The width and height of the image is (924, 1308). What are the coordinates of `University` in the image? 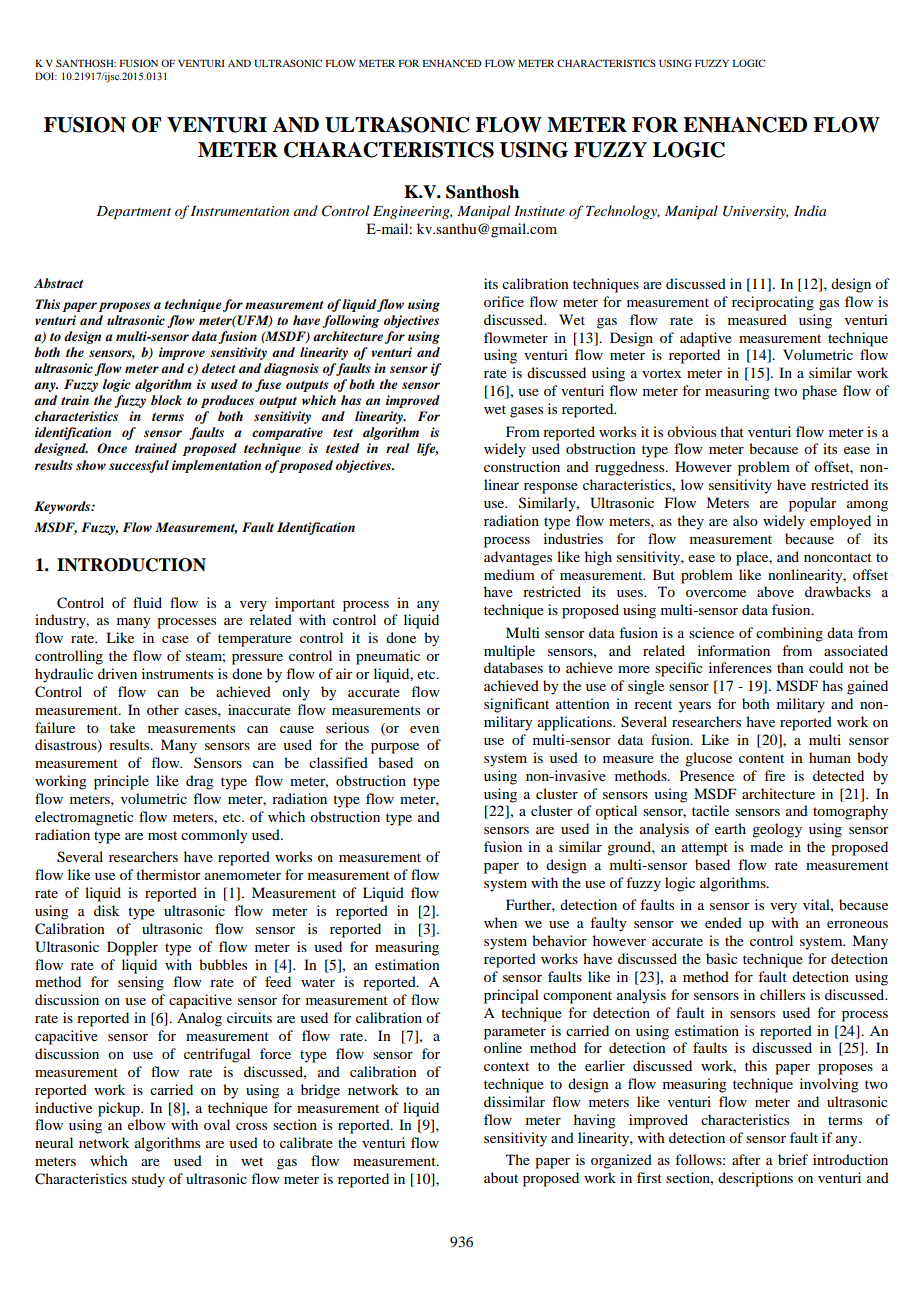 It's located at (755, 212).
